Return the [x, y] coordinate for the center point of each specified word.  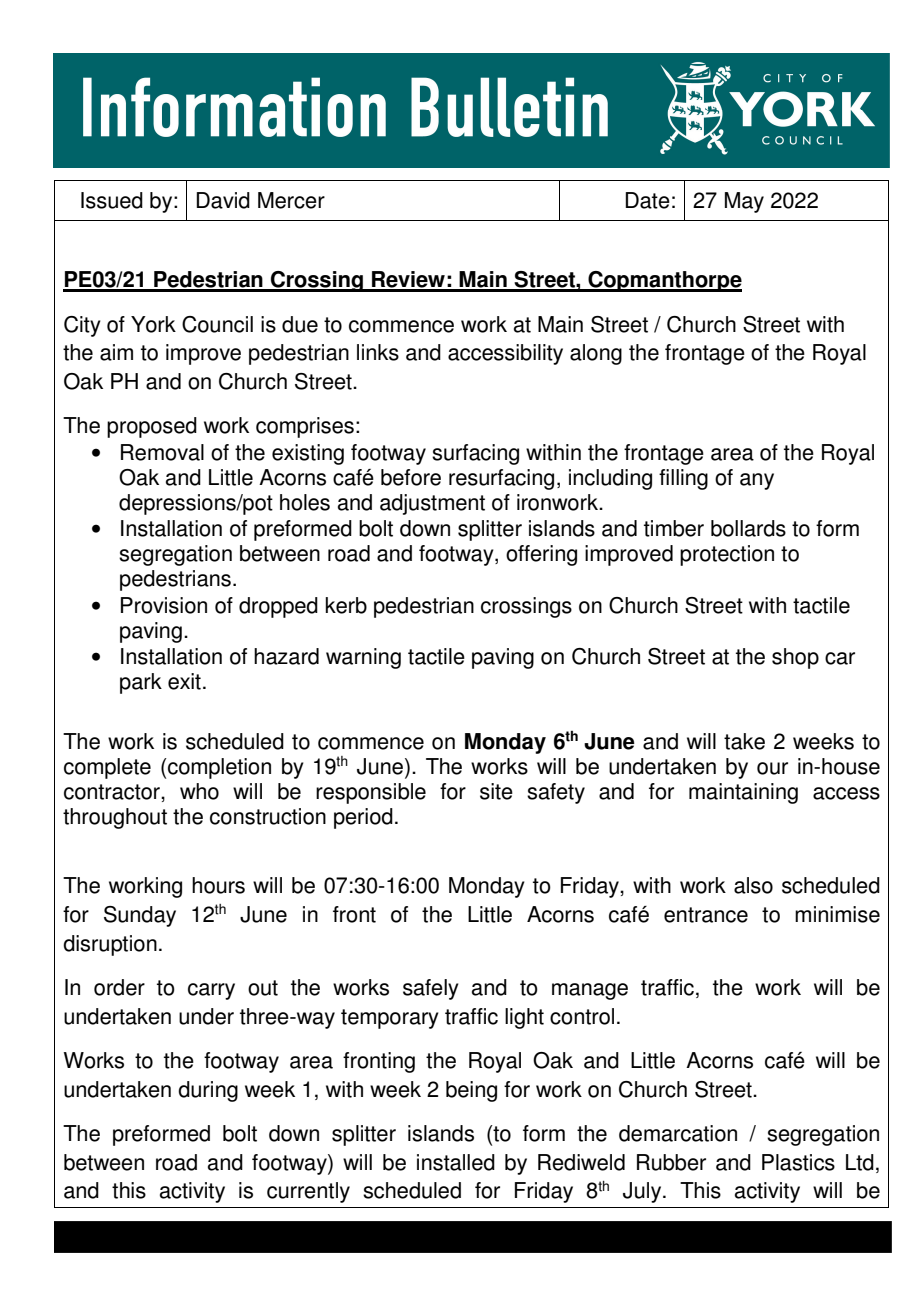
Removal [162, 452]
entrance [706, 915]
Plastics [798, 1162]
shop [795, 658]
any [757, 481]
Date [648, 200]
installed [456, 1162]
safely [431, 989]
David [223, 200]
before [411, 477]
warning [363, 658]
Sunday [140, 916]
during [208, 1091]
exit [184, 681]
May [744, 202]
